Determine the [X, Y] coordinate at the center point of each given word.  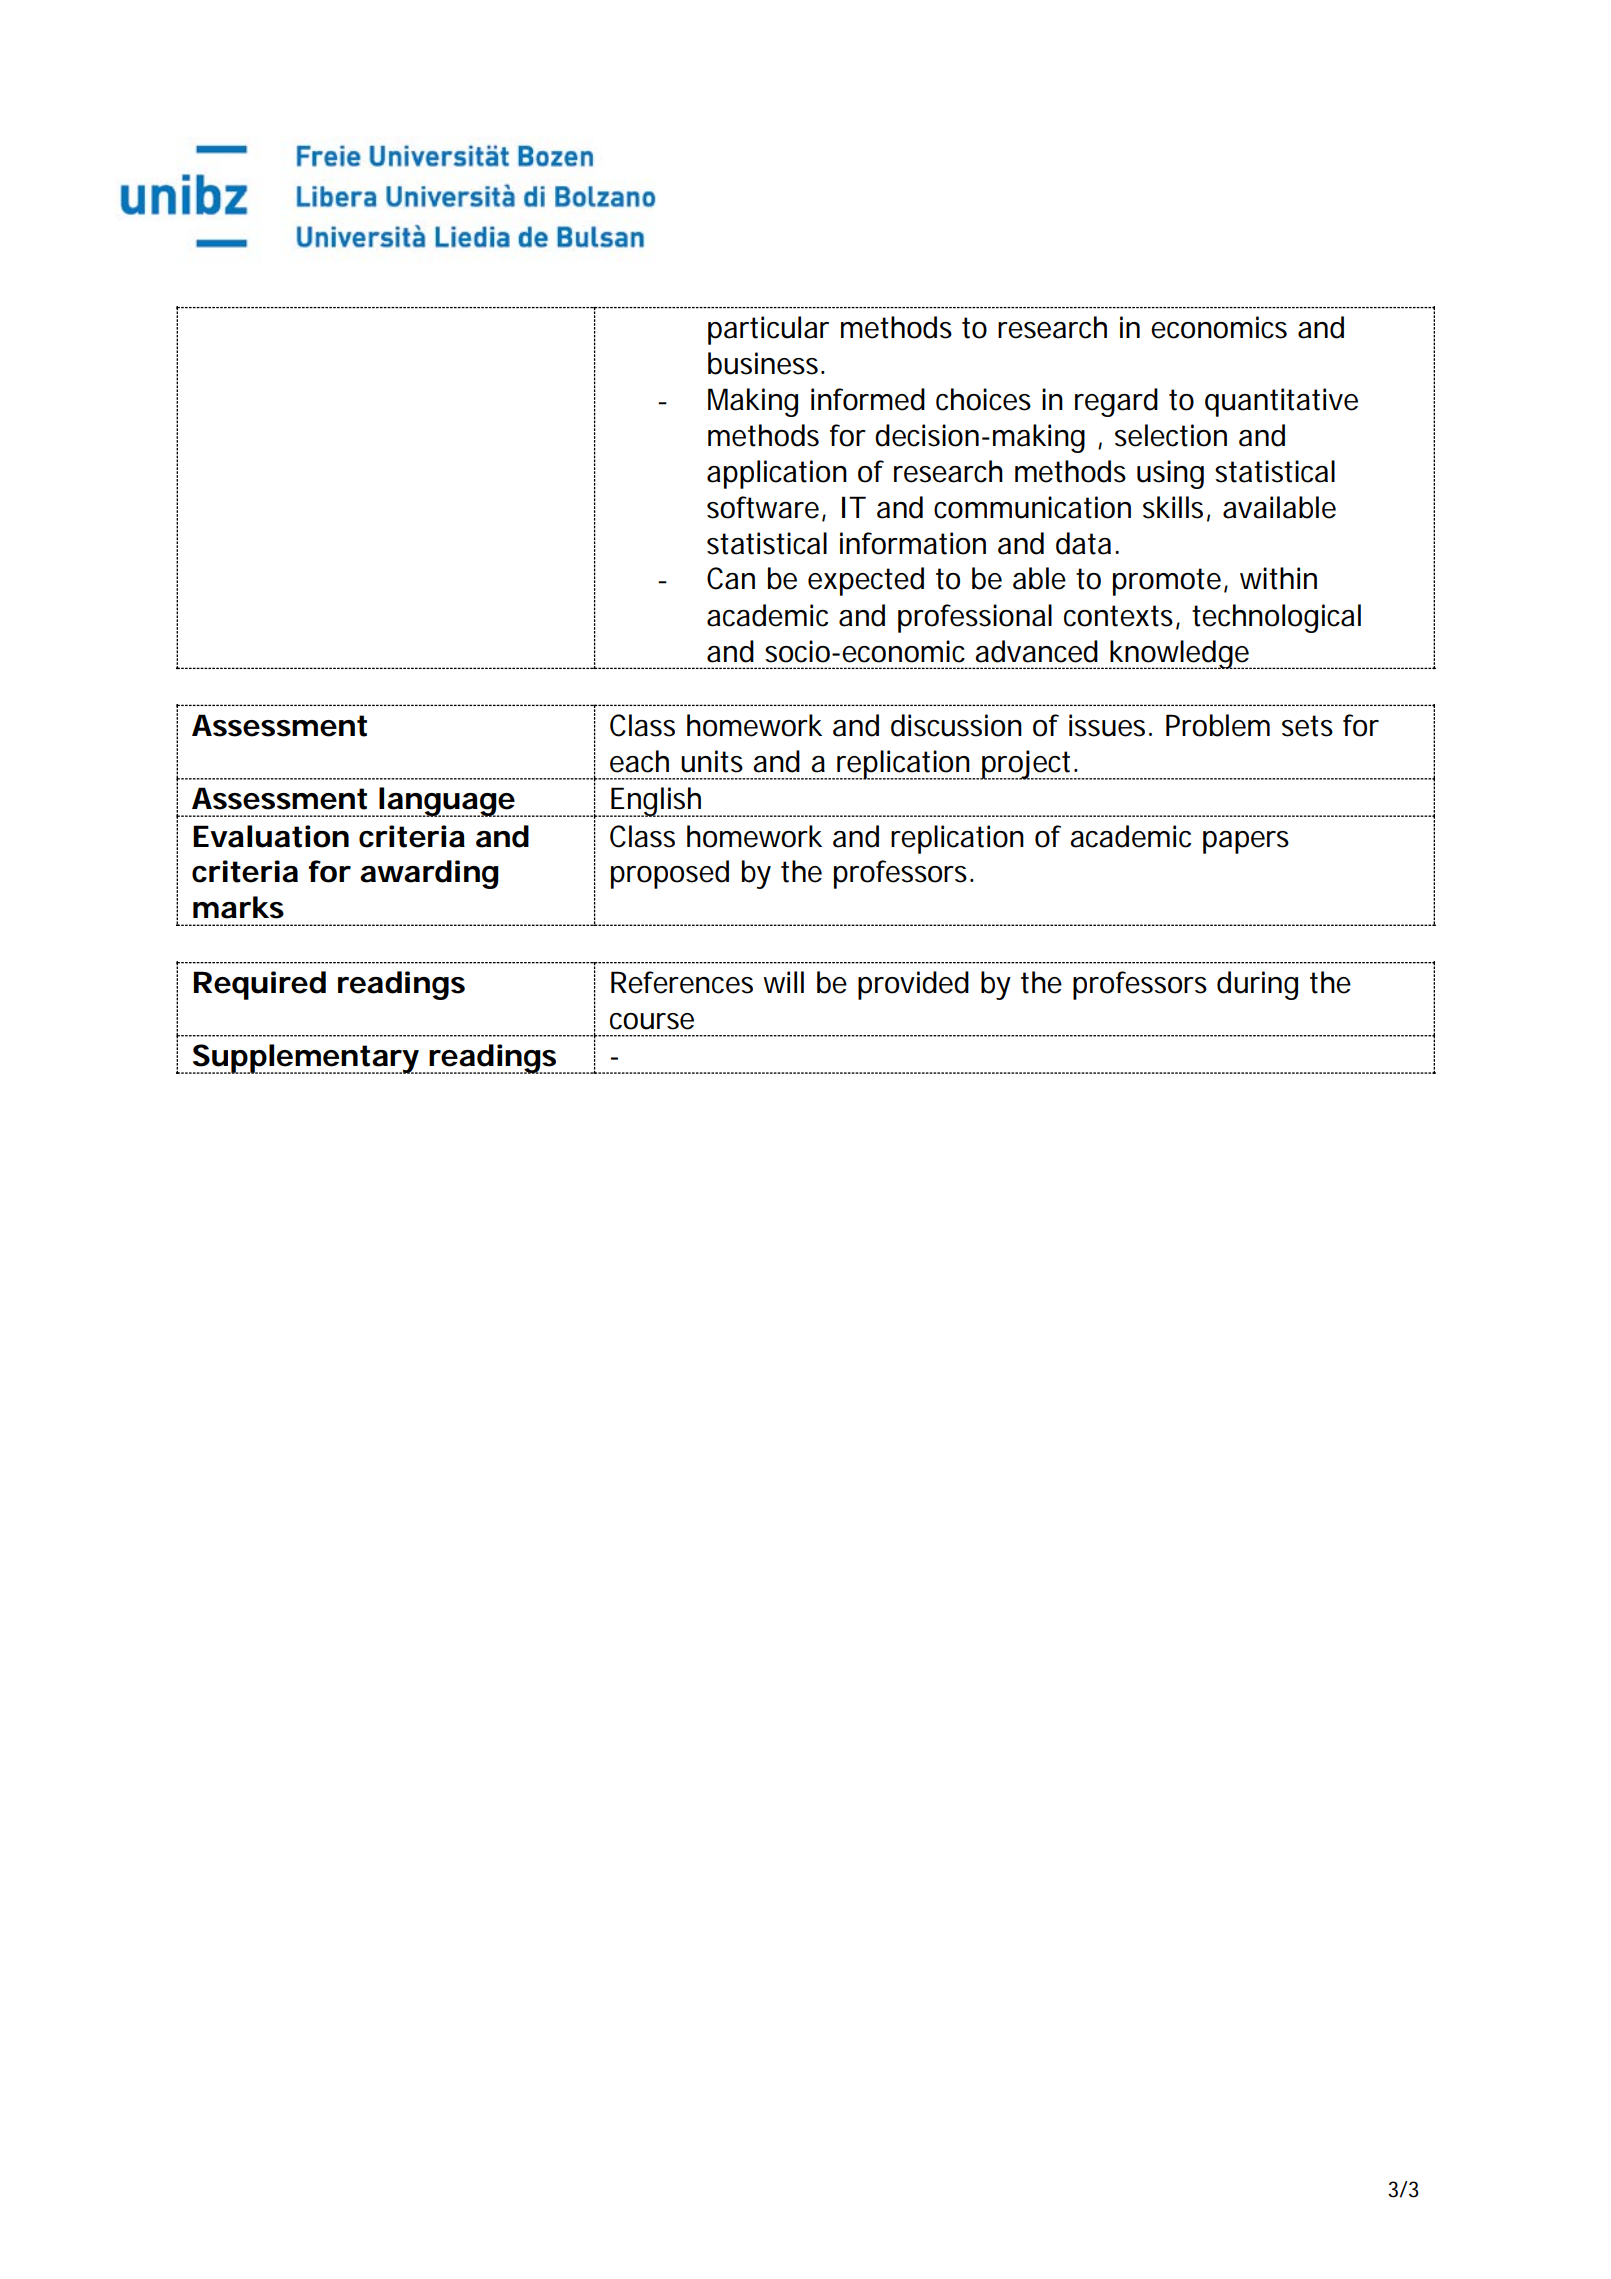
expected [866, 581]
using [1170, 474]
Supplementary [305, 1059]
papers [1246, 842]
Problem [1218, 725]
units [712, 761]
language [446, 802]
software [763, 507]
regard [1116, 402]
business [765, 363]
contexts [1120, 616]
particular [768, 330]
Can [731, 578]
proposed [670, 874]
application [777, 474]
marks [238, 907]
